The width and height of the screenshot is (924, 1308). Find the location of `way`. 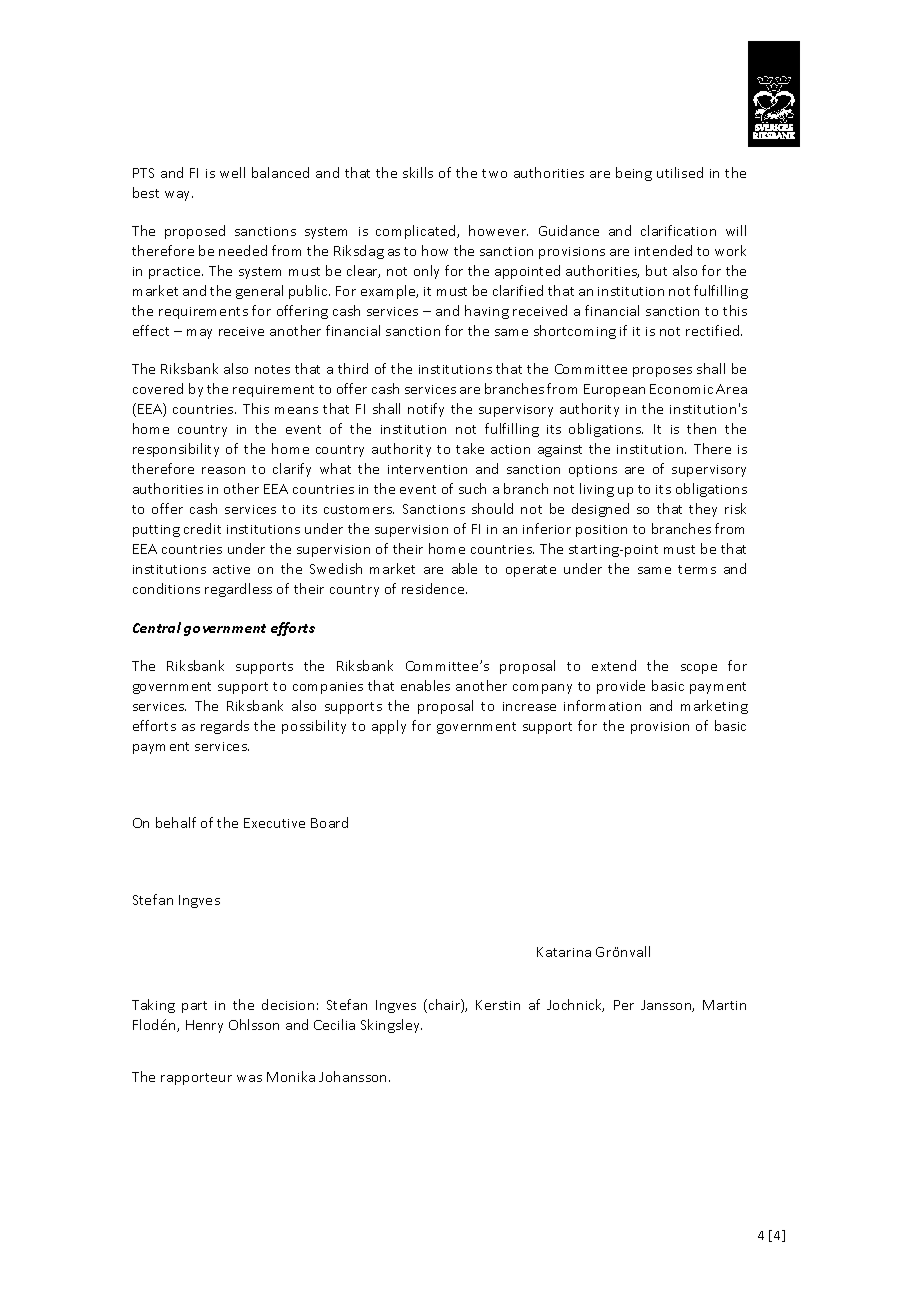

way is located at coordinates (179, 196).
